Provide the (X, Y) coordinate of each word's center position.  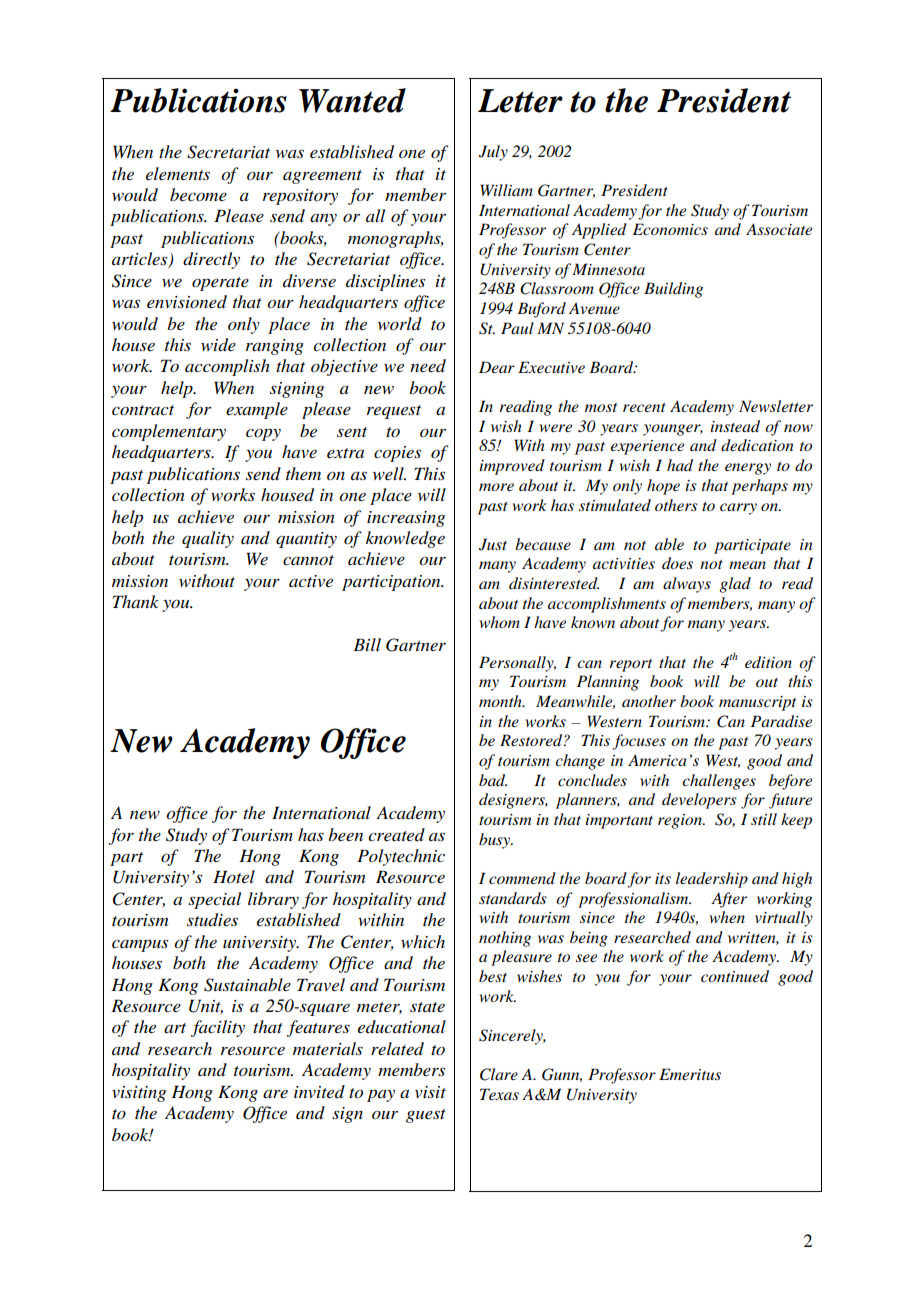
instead (735, 426)
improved (512, 467)
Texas (499, 1094)
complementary (169, 432)
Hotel (234, 876)
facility (218, 1028)
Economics (670, 229)
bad (493, 780)
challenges (719, 782)
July (493, 153)
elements (178, 173)
